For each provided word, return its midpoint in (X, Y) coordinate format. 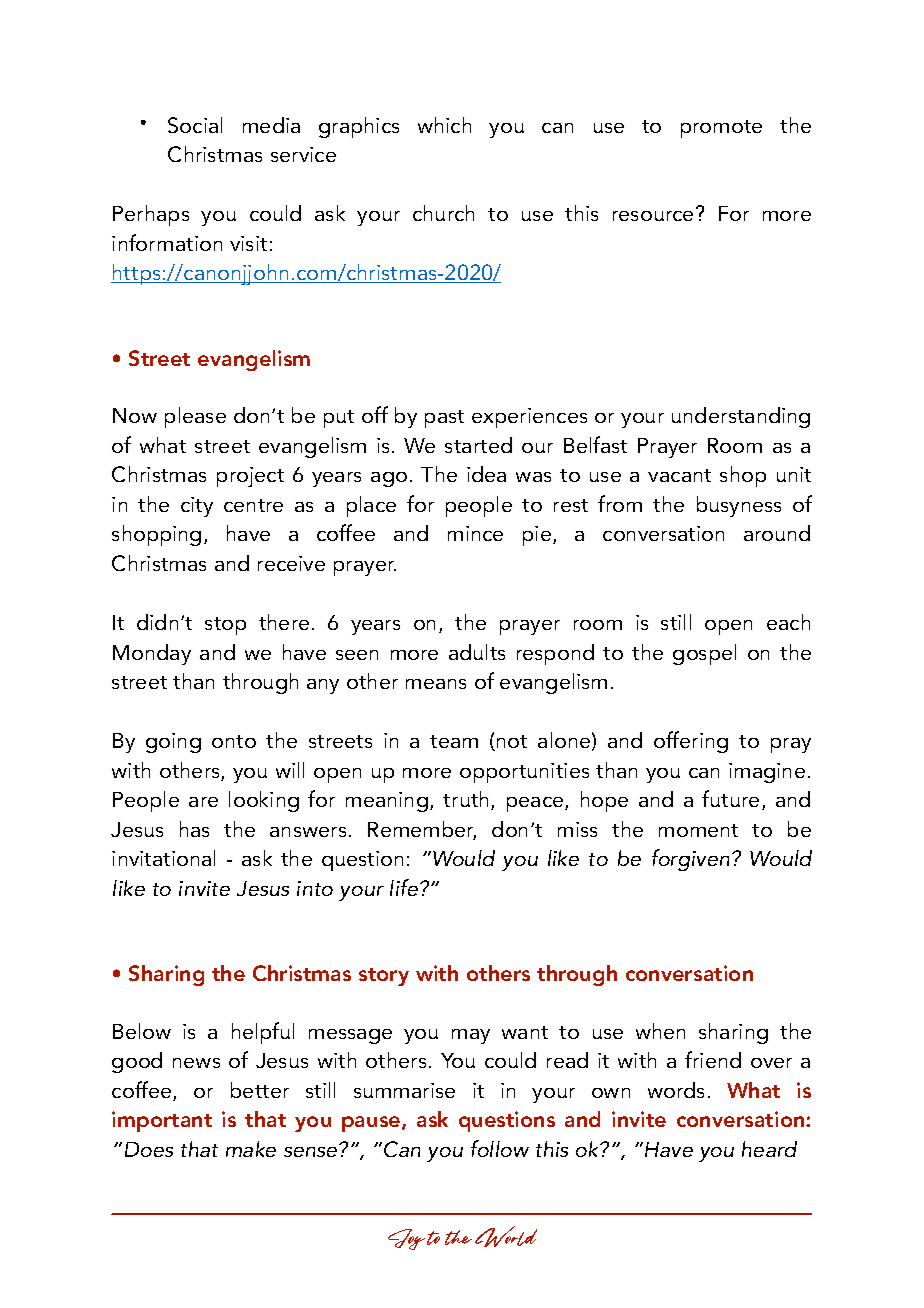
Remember (422, 830)
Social (195, 125)
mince (475, 533)
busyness (739, 506)
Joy (406, 1239)
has (194, 829)
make (251, 1149)
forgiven (690, 860)
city (197, 507)
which (444, 125)
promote (721, 129)
